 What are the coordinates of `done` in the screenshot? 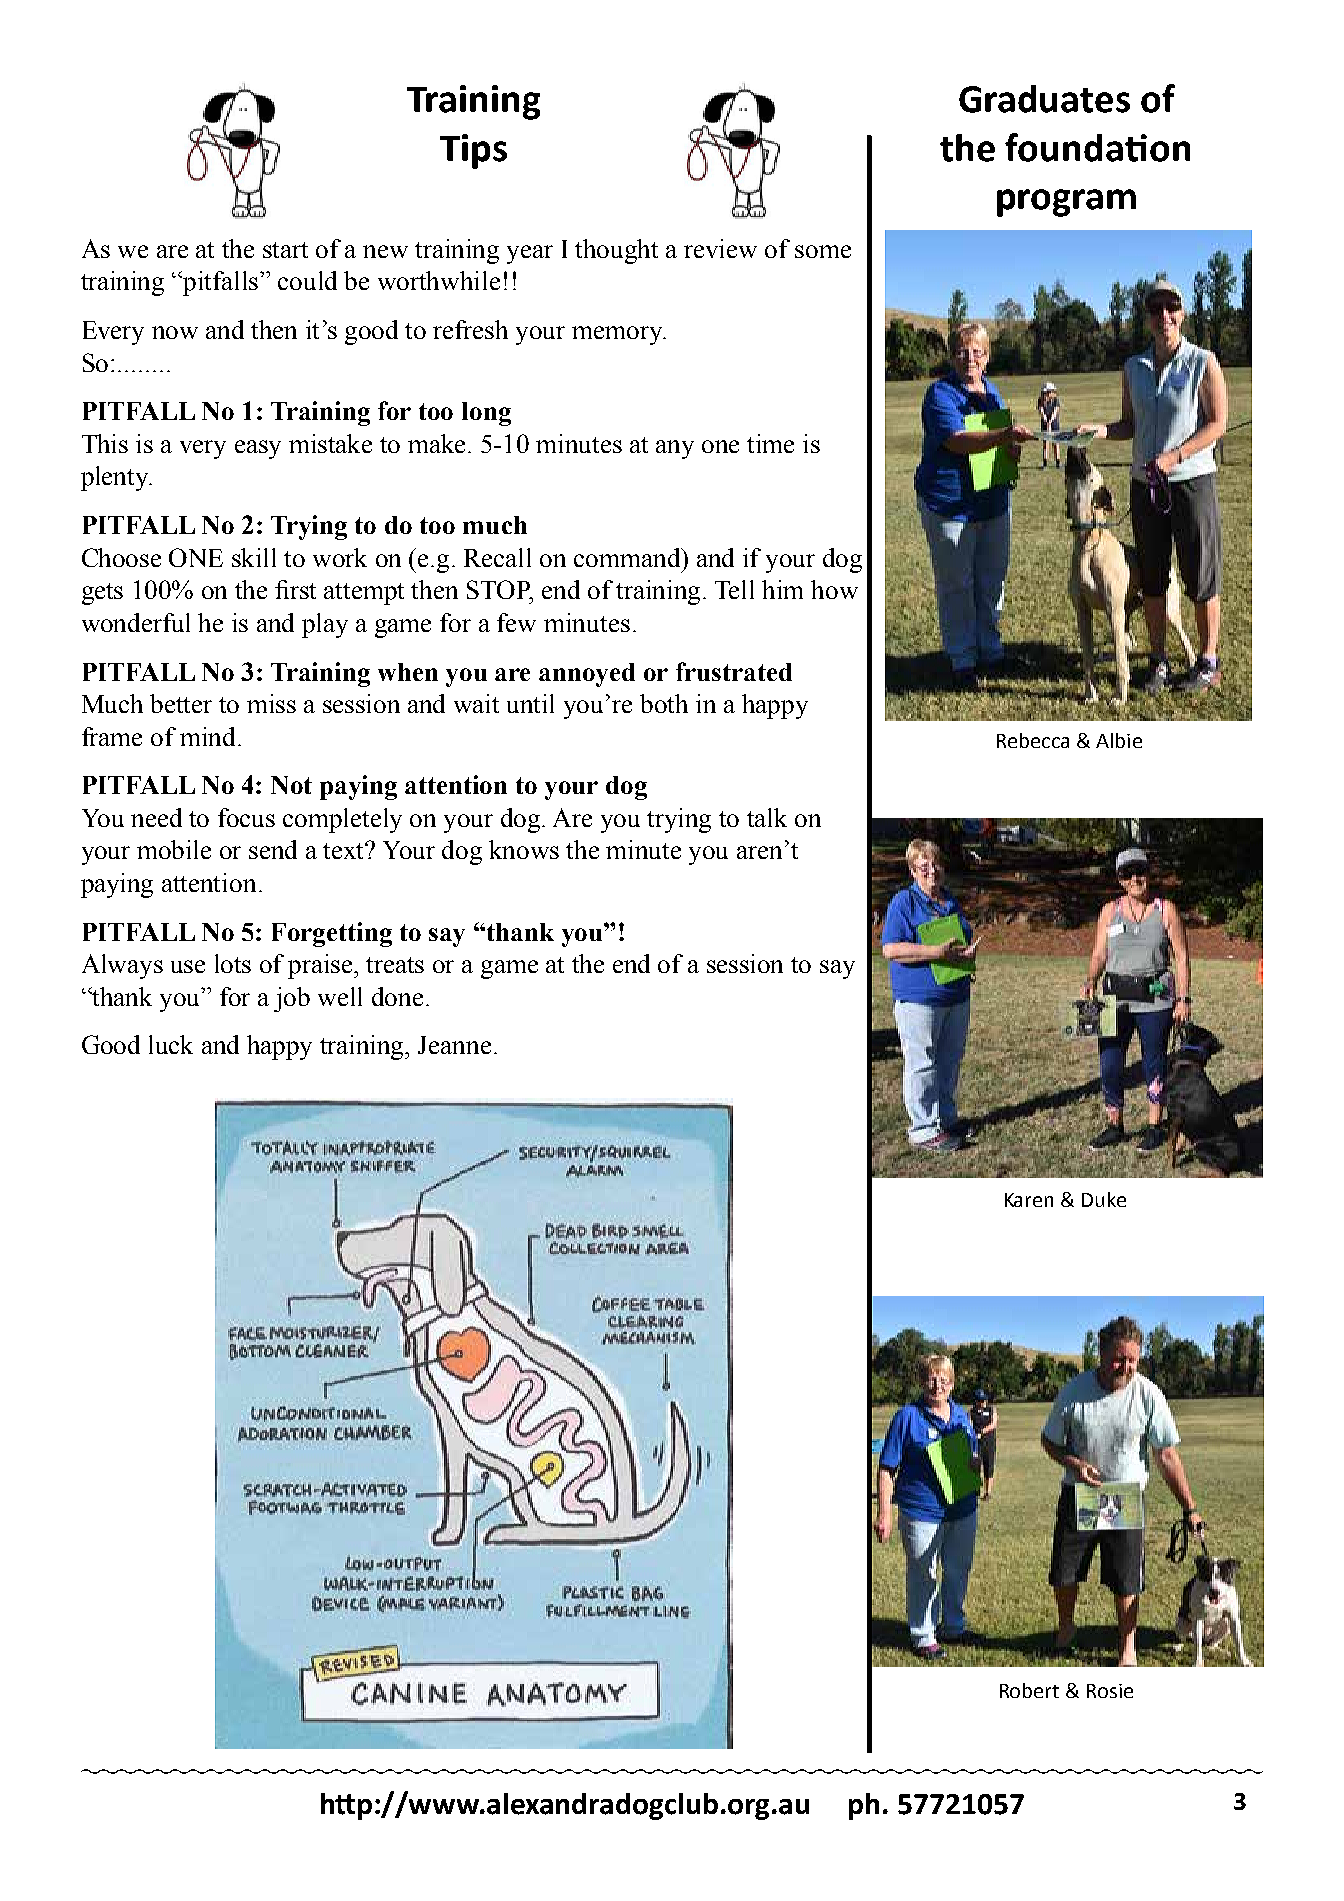 It's located at (397, 996).
